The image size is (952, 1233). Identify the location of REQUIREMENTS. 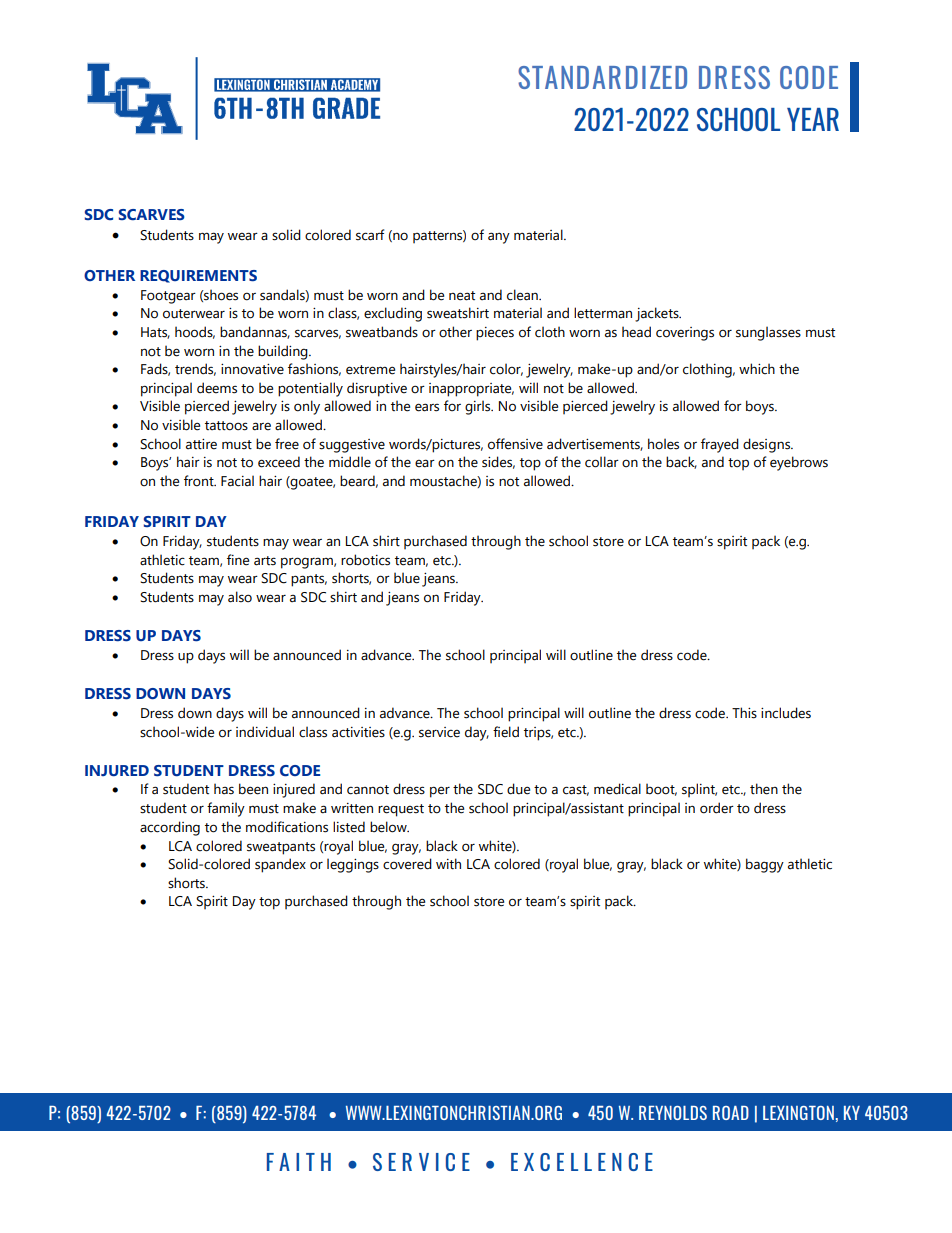
(198, 276).
